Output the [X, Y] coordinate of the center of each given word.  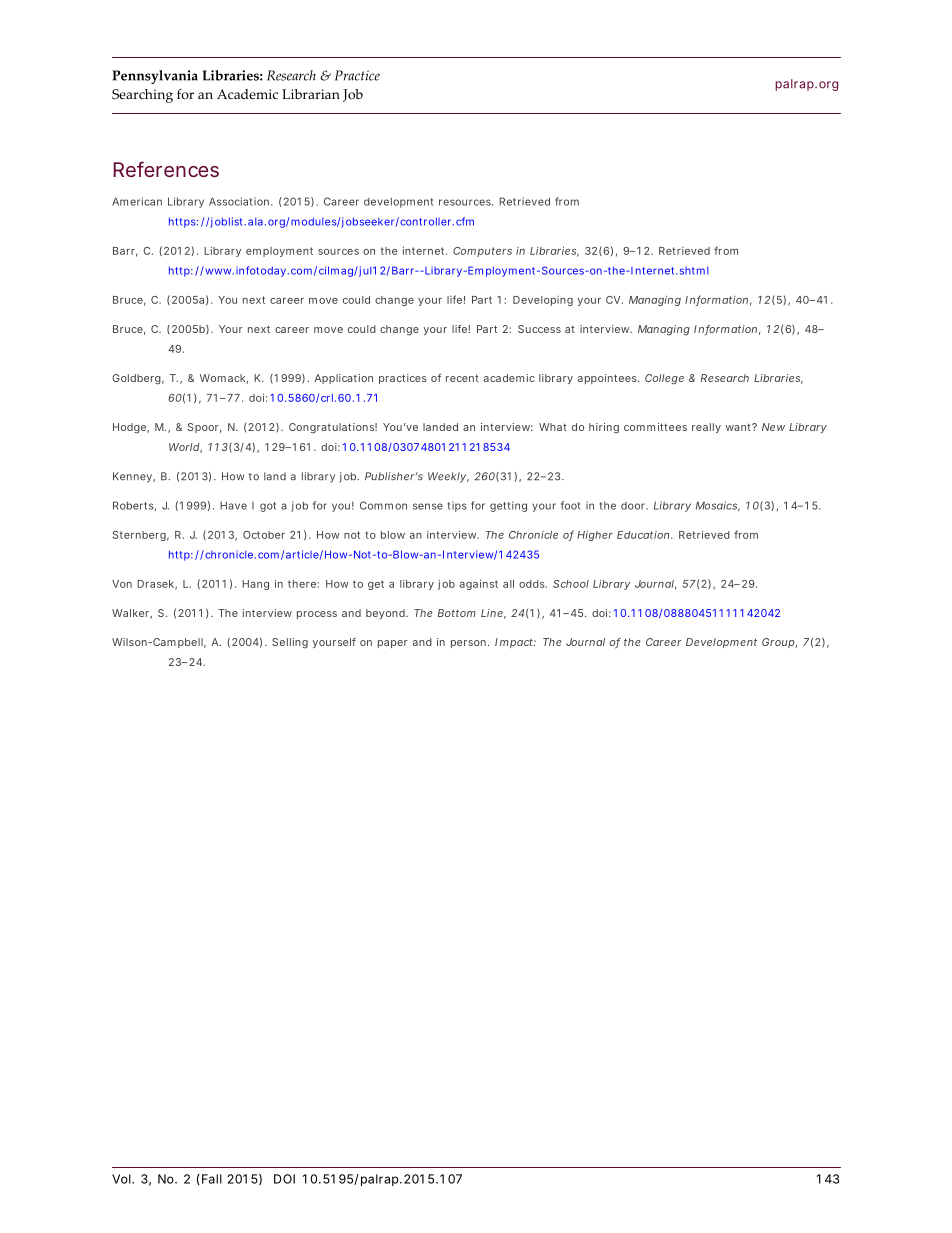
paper [393, 644]
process [317, 615]
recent [462, 378]
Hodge [131, 428]
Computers [482, 252]
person [470, 644]
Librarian [311, 94]
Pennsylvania [155, 77]
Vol [122, 1179]
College [664, 379]
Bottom [457, 613]
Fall [212, 1179]
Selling [290, 643]
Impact [515, 643]
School [571, 584]
